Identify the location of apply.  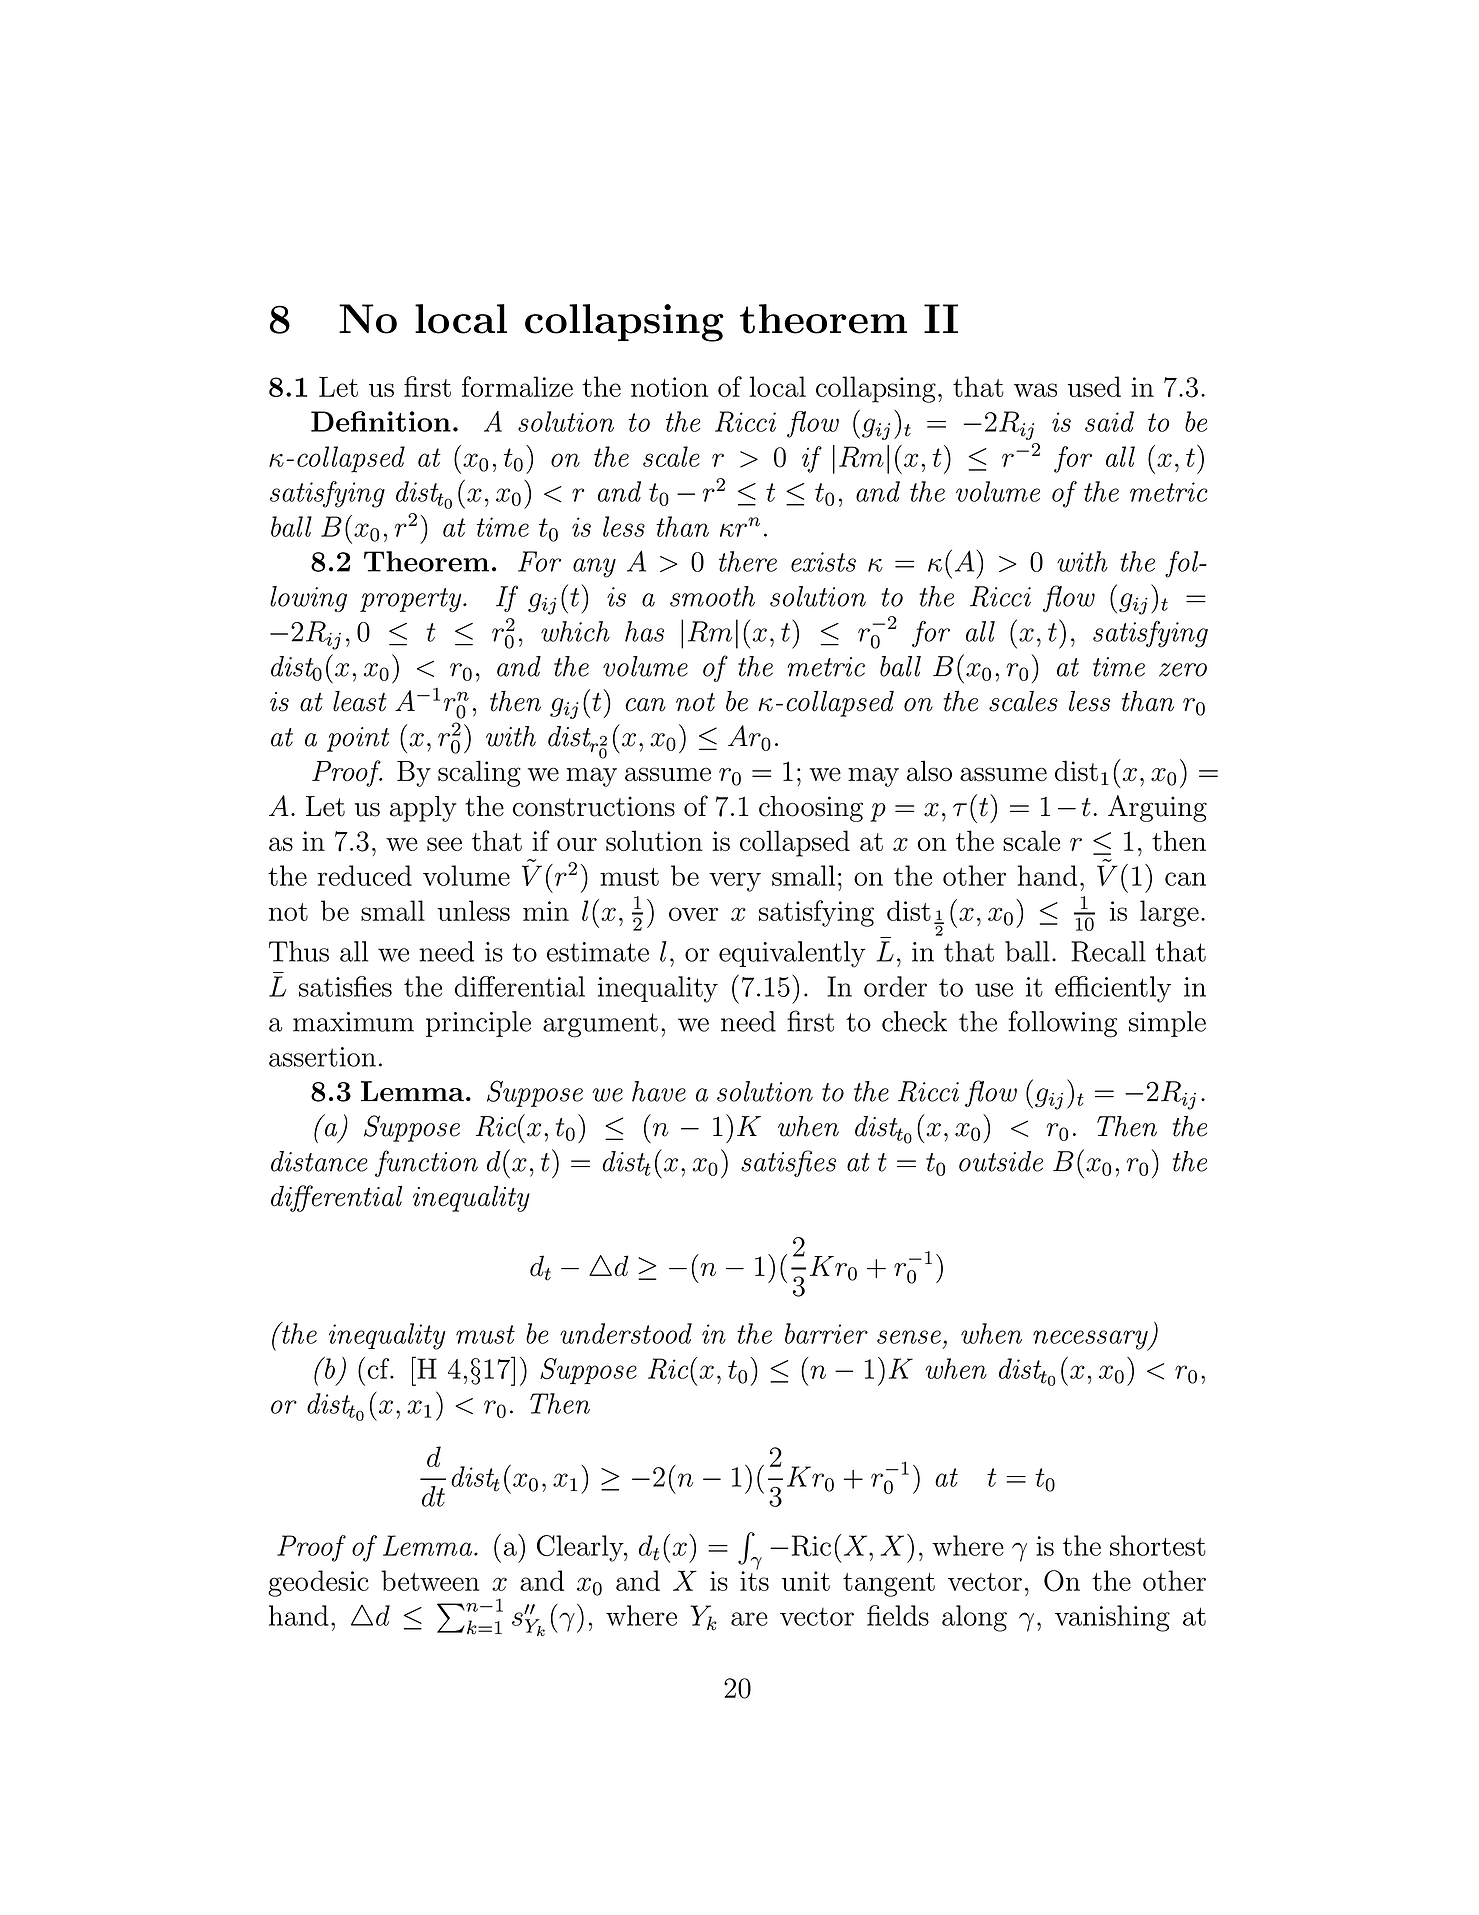
(423, 809).
